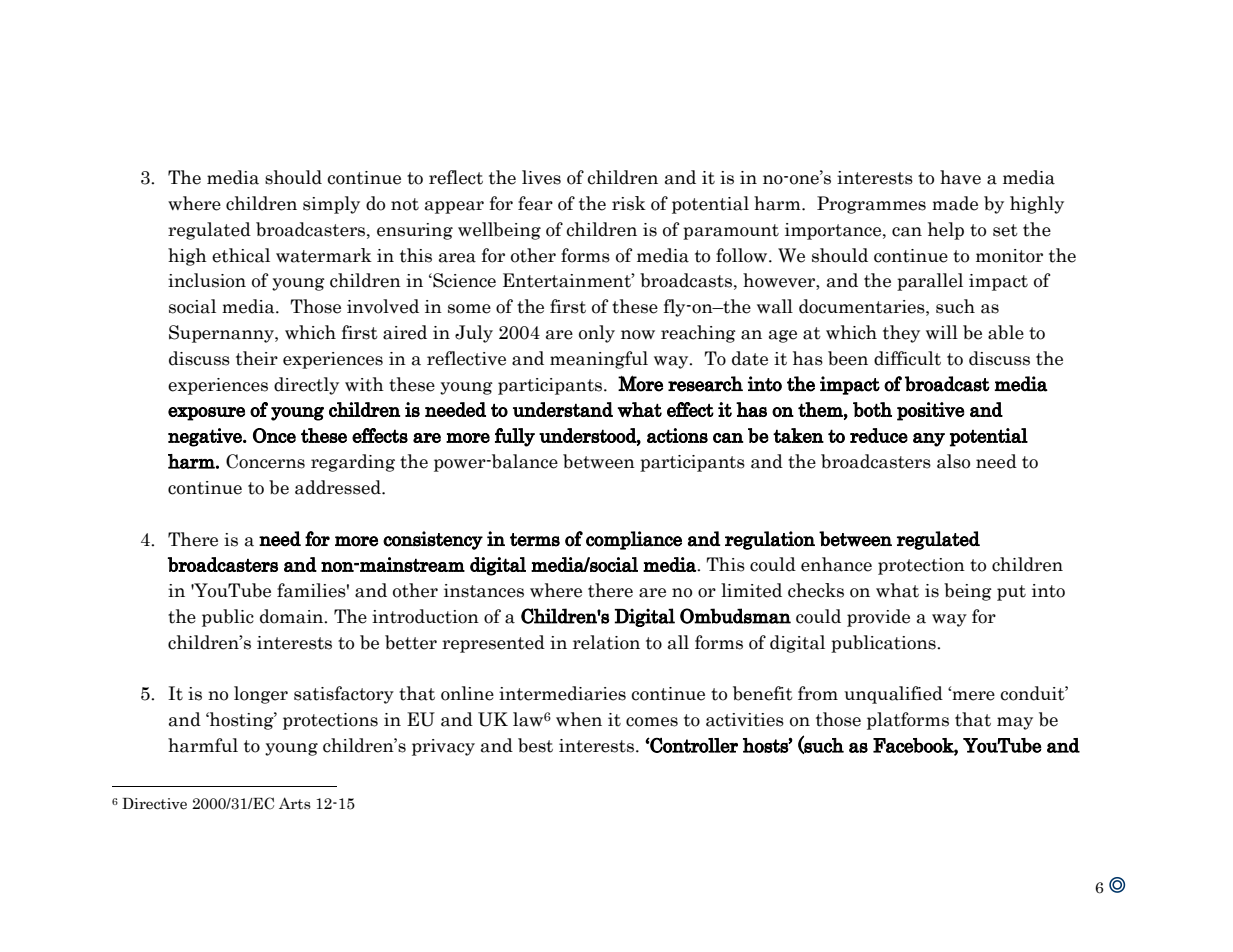  I want to click on Programmes, so click(871, 205).
